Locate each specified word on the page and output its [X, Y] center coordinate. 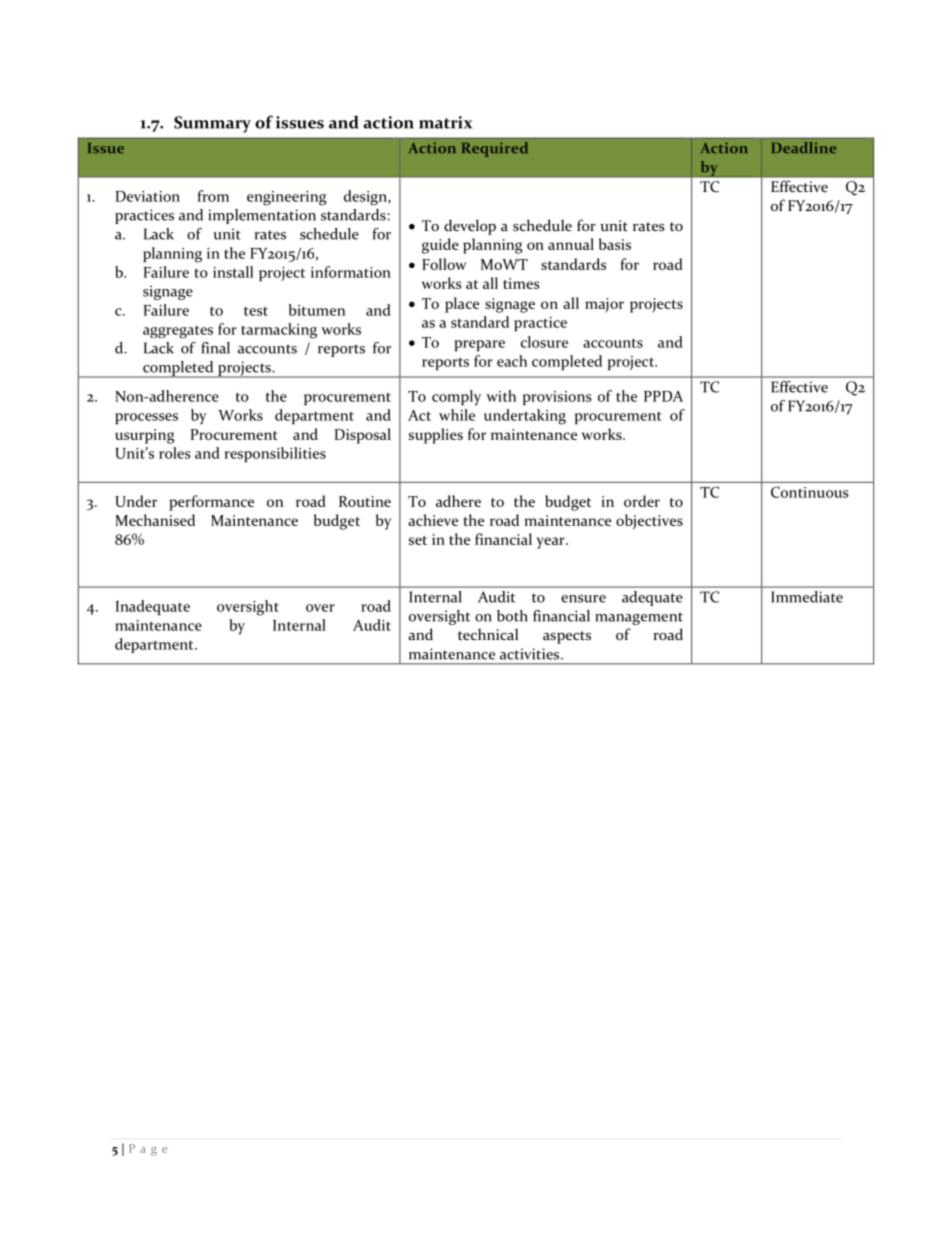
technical [488, 634]
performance [211, 503]
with [501, 396]
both [512, 616]
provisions [557, 398]
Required [495, 149]
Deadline [804, 147]
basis [615, 244]
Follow [444, 264]
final [215, 348]
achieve [433, 520]
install [233, 272]
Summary [212, 124]
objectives [649, 522]
